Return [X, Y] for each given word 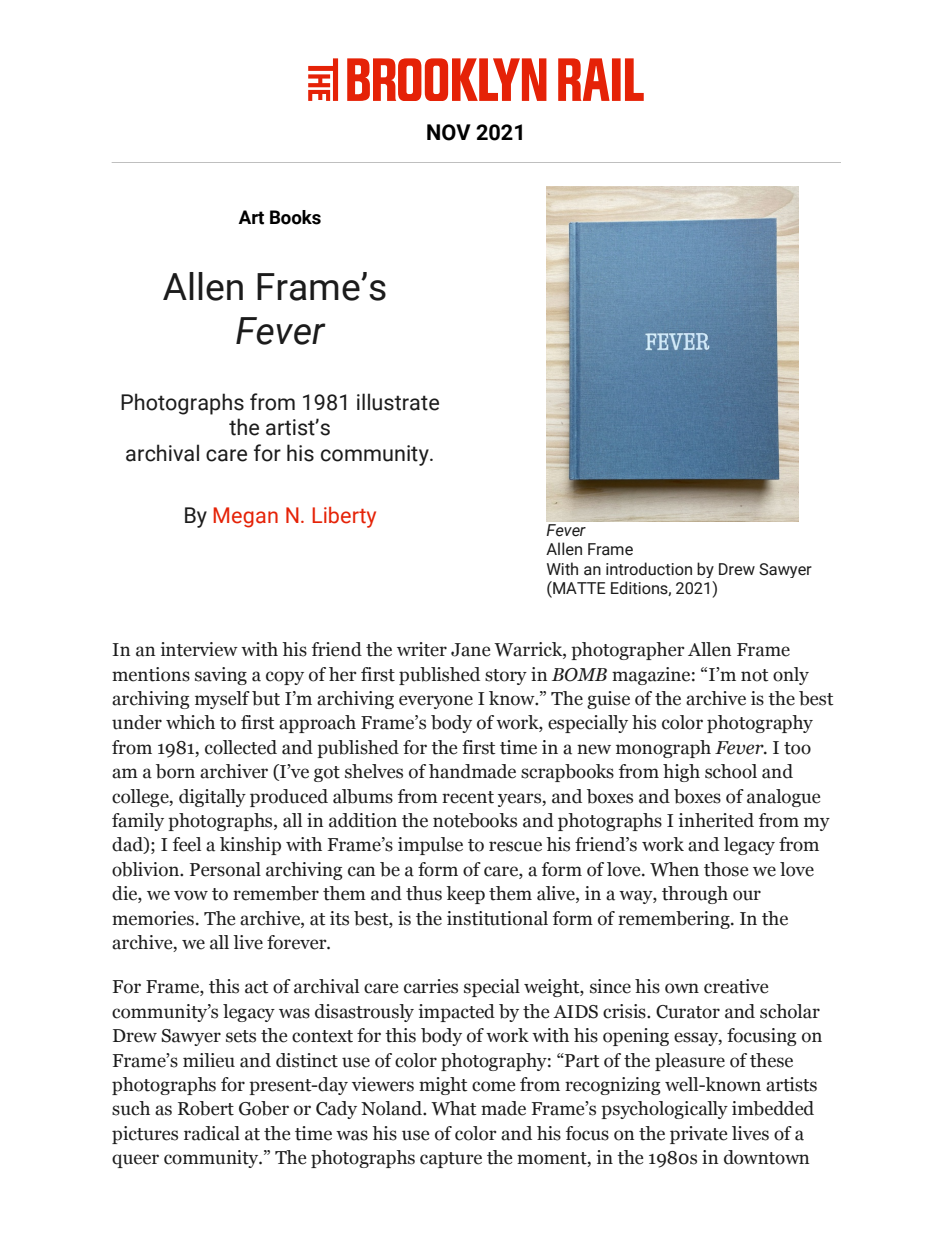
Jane [470, 650]
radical [212, 1133]
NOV [449, 132]
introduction [649, 569]
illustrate [398, 402]
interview [199, 649]
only [791, 676]
